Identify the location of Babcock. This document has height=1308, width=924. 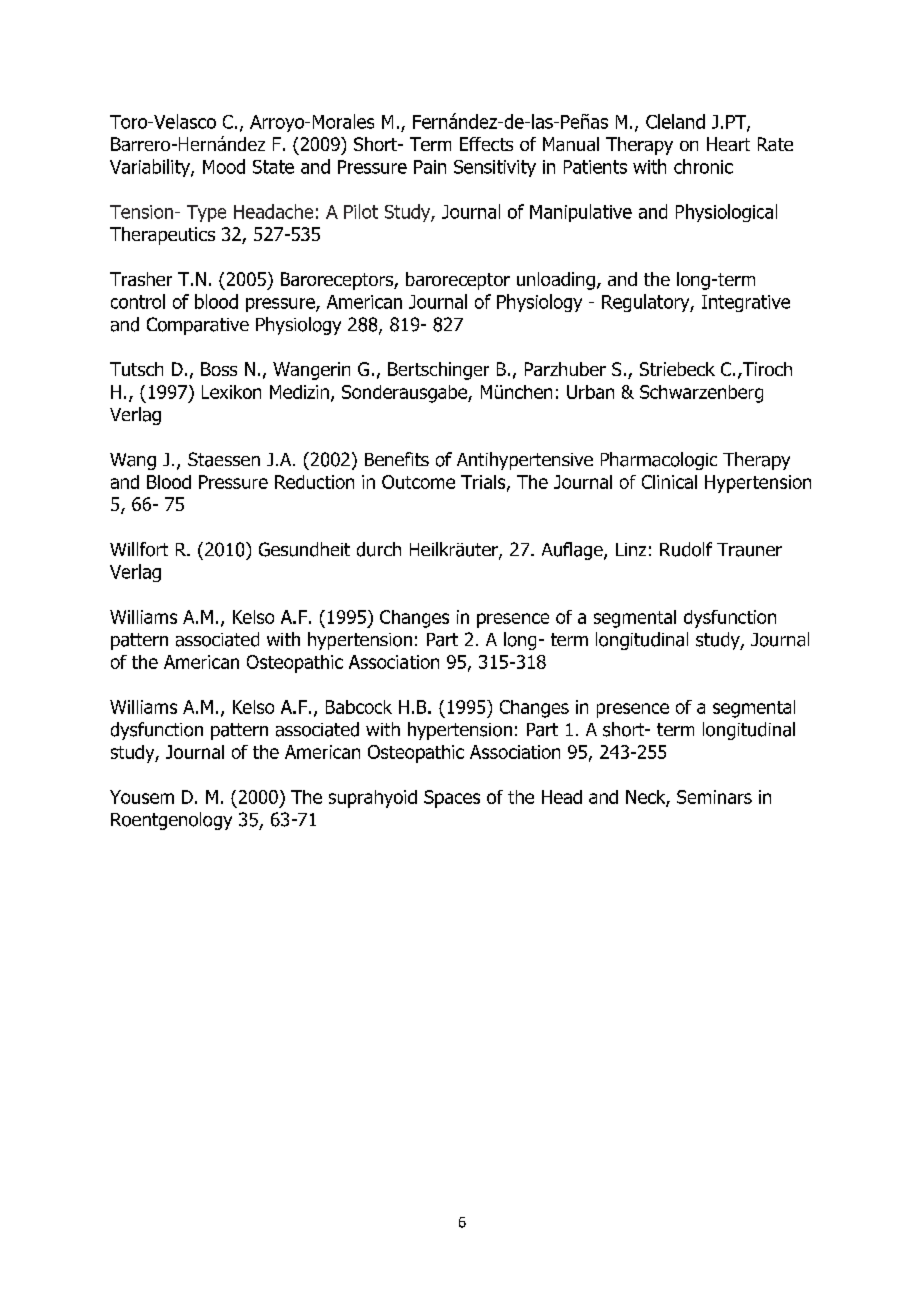
(359, 707).
